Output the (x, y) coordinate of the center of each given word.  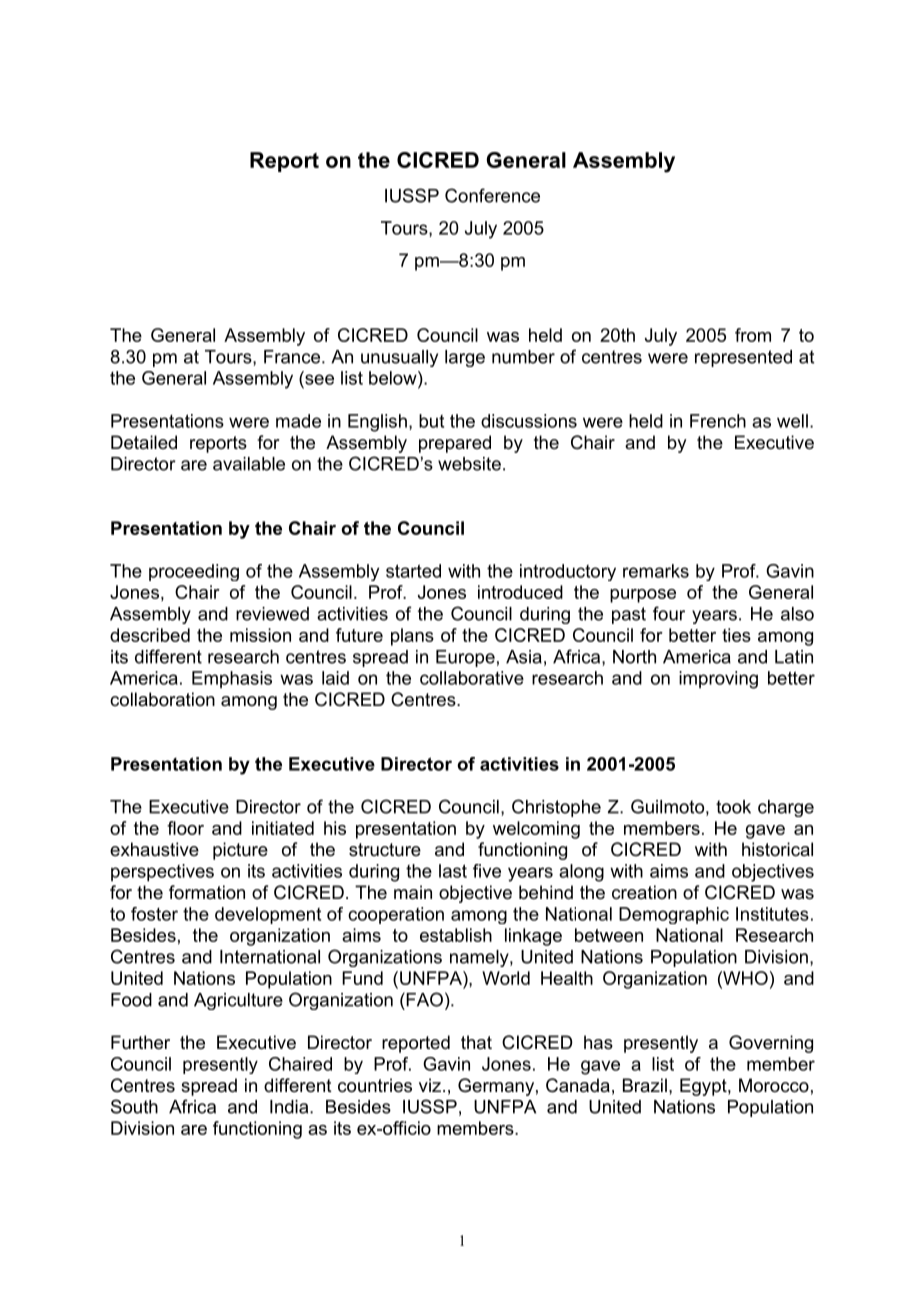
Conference (492, 195)
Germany (496, 1087)
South (134, 1106)
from (753, 335)
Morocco (774, 1085)
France (293, 357)
